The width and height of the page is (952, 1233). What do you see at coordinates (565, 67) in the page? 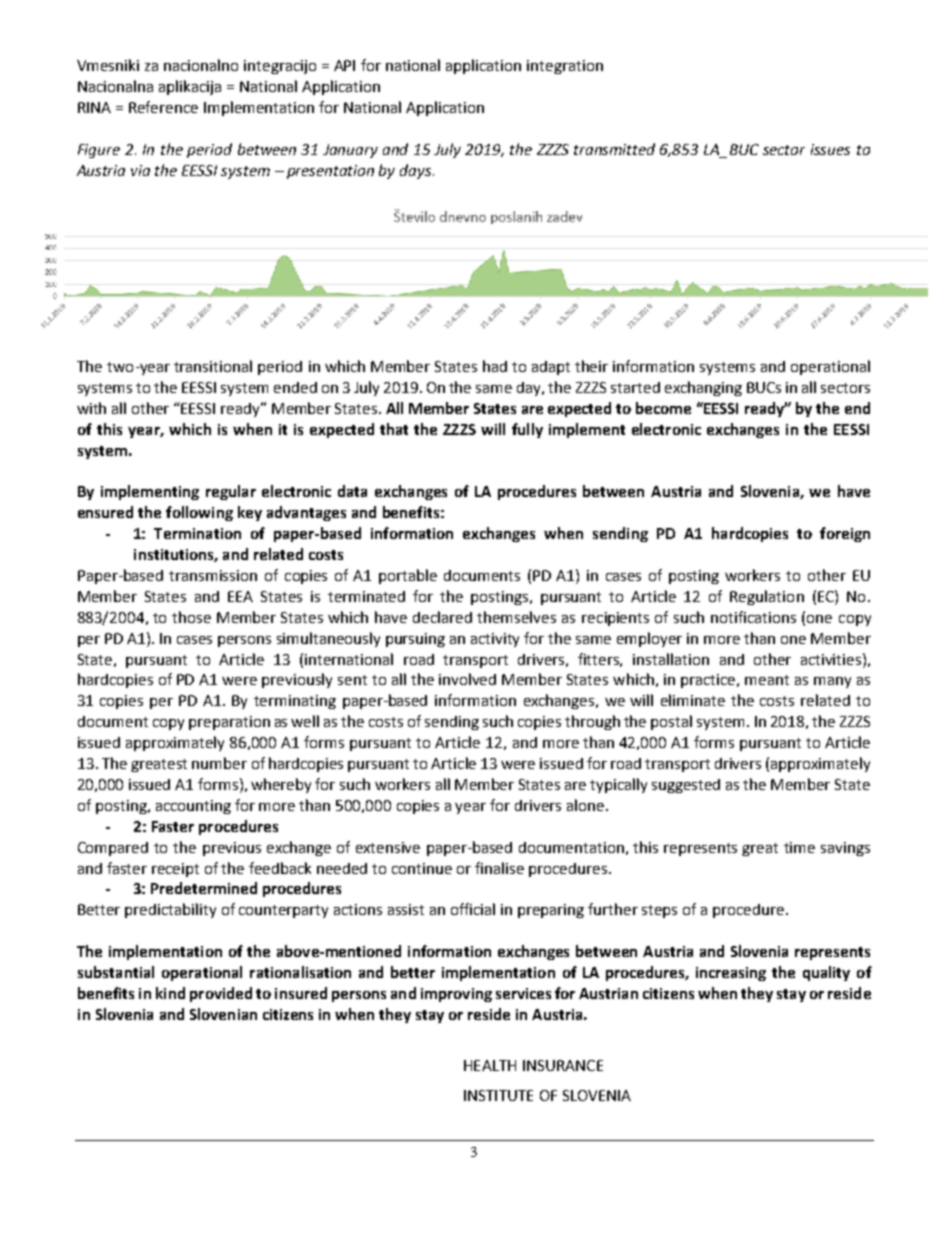
I see `integration` at bounding box center [565, 67].
